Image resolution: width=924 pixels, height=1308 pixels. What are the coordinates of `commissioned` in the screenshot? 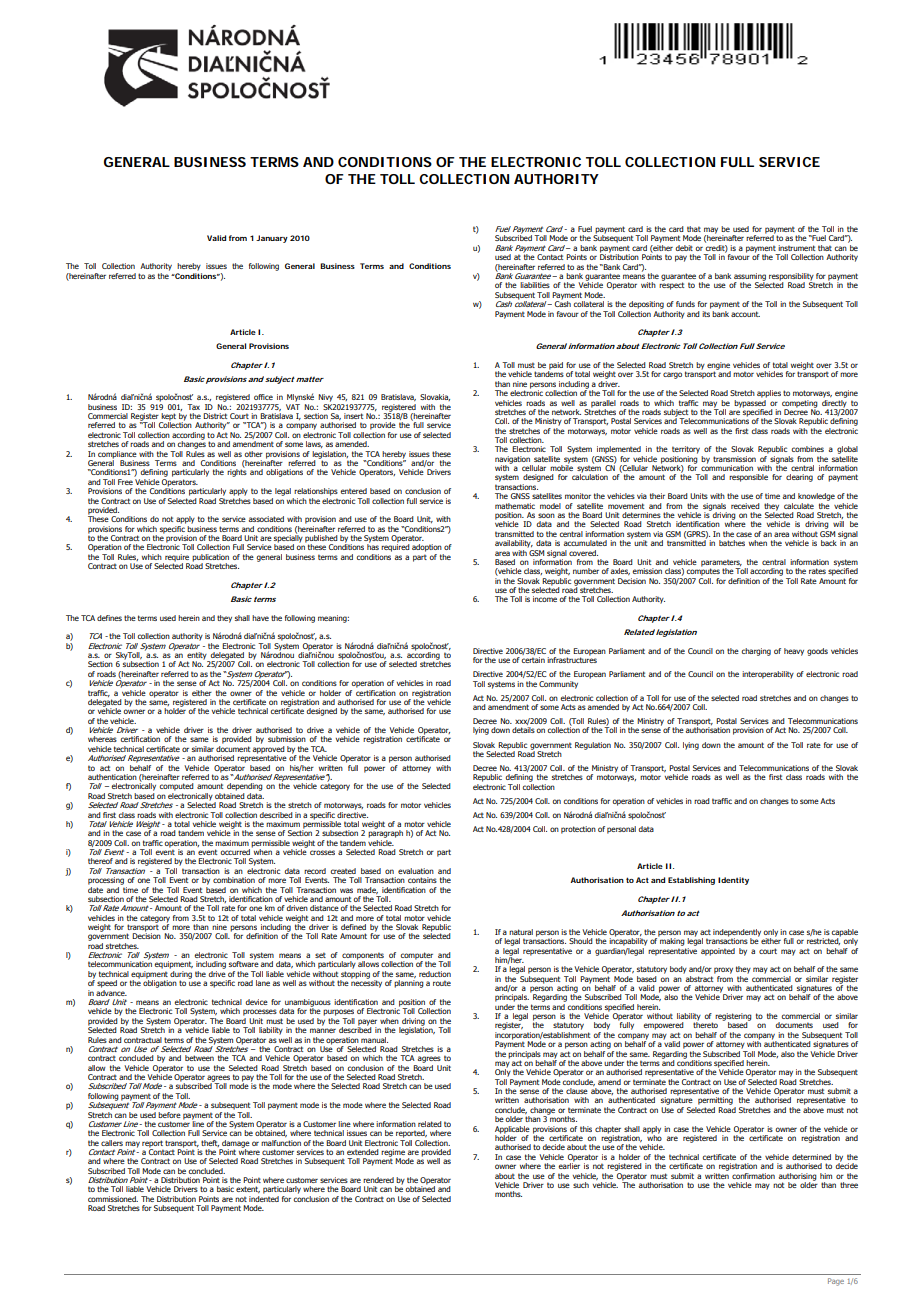 It's located at (113, 1199).
